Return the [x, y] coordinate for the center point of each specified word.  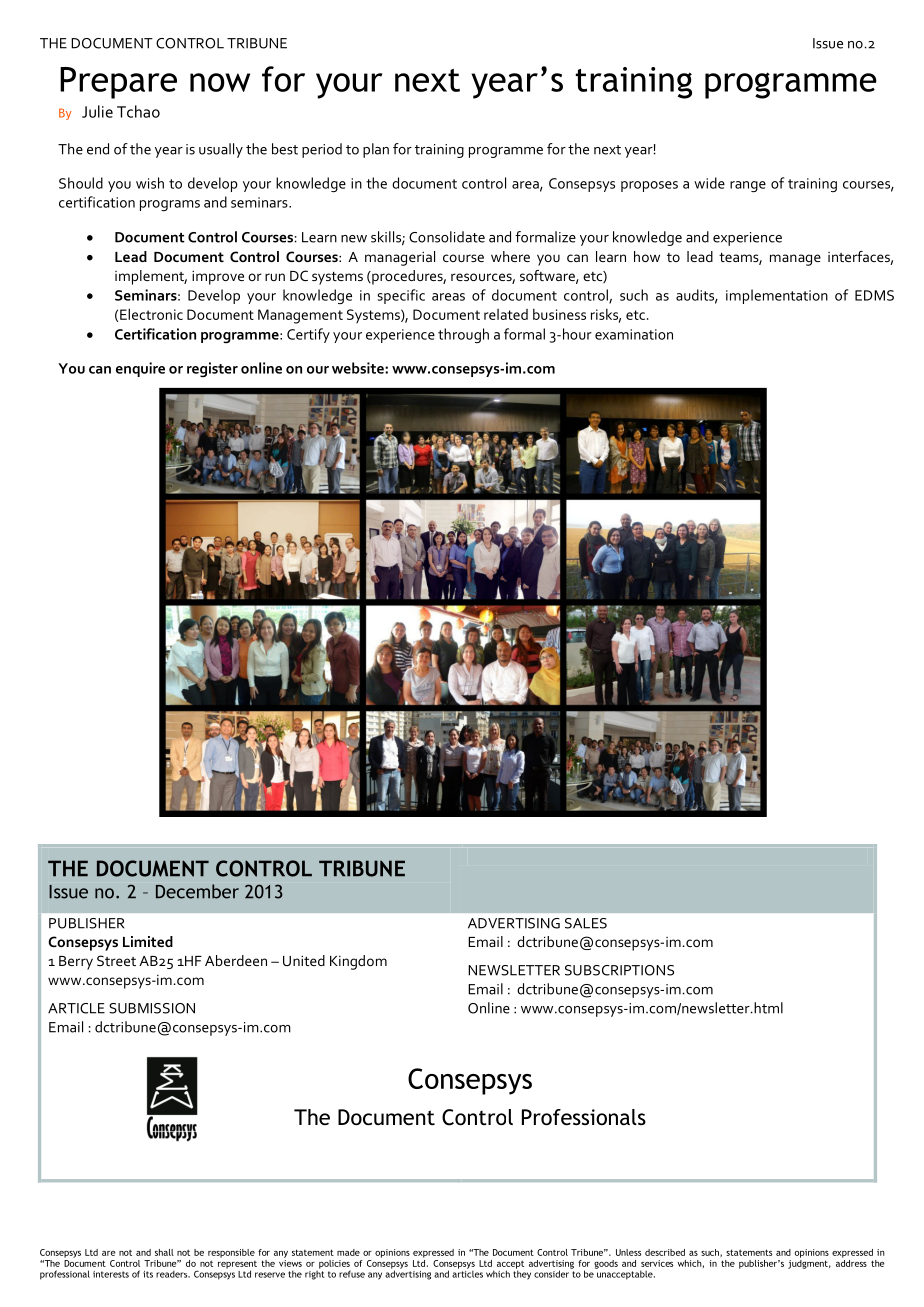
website [359, 368]
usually [221, 150]
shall [164, 1252]
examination [634, 334]
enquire [140, 369]
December [197, 891]
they [522, 1274]
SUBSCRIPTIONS [619, 970]
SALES [586, 923]
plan [376, 150]
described [665, 1252]
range [748, 187]
